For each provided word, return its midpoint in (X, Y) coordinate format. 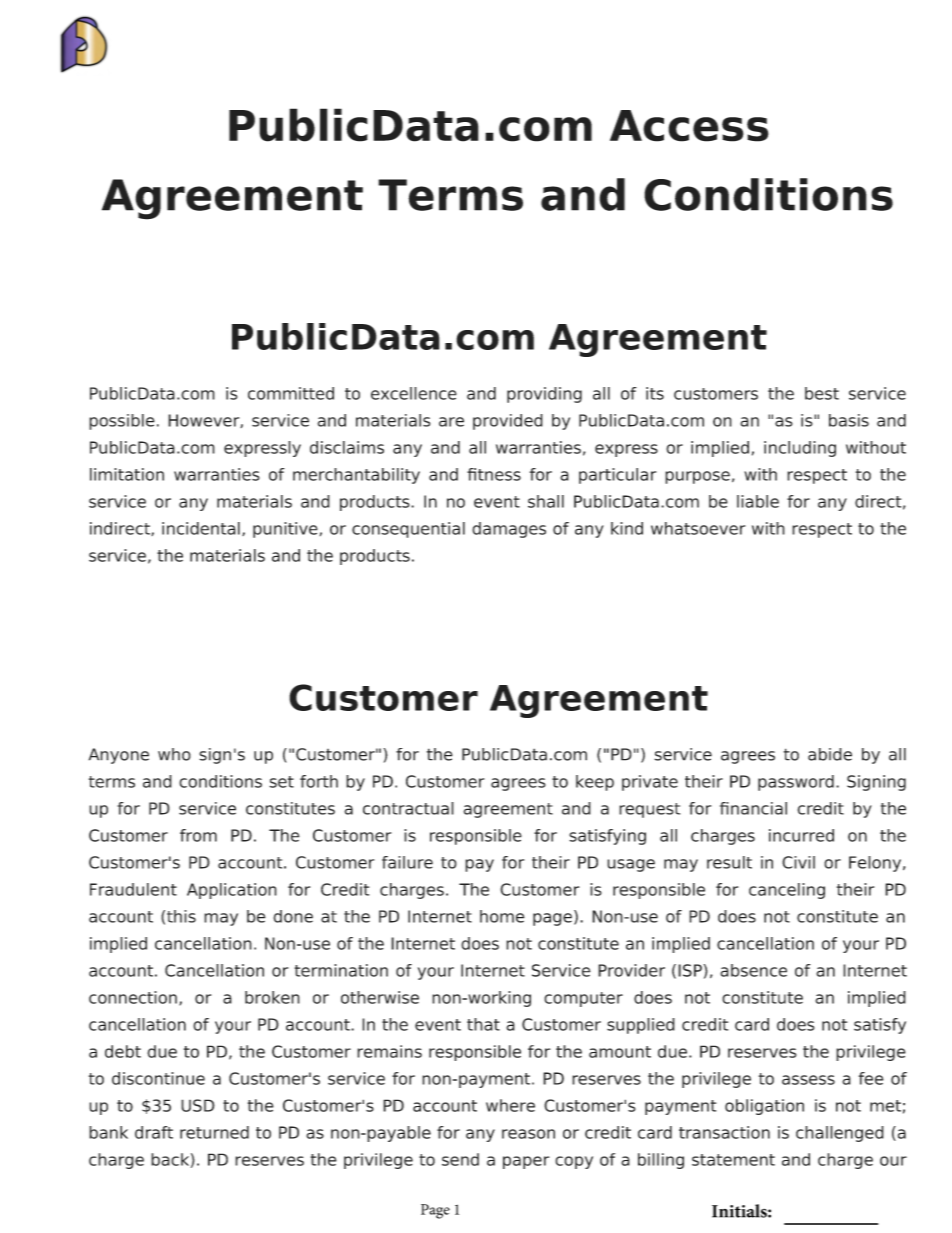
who (174, 754)
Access (689, 126)
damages (509, 530)
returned (214, 1132)
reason (528, 1134)
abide (830, 754)
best (822, 393)
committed (291, 393)
